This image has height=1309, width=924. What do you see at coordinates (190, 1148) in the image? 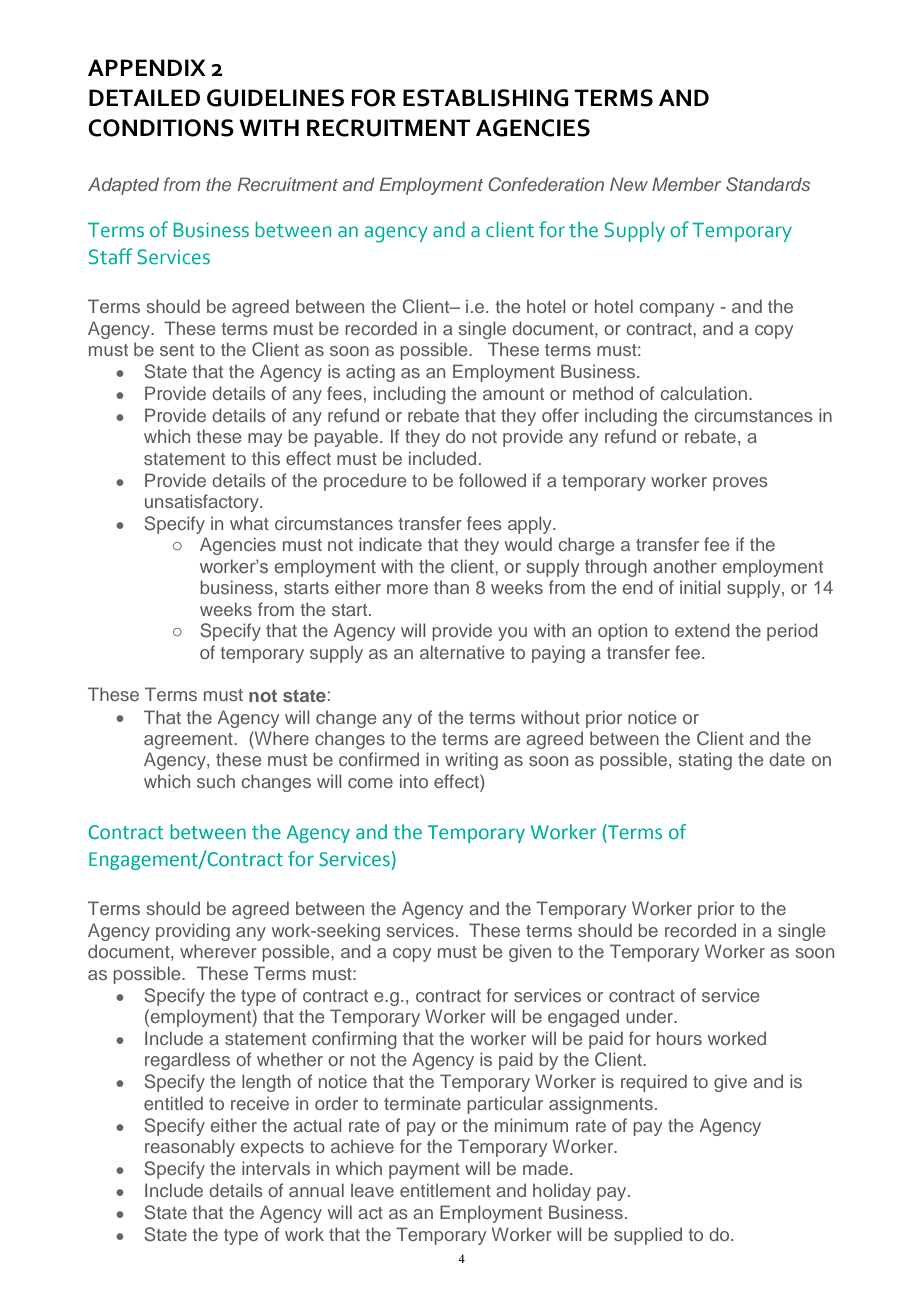
I see `reasonably` at bounding box center [190, 1148].
